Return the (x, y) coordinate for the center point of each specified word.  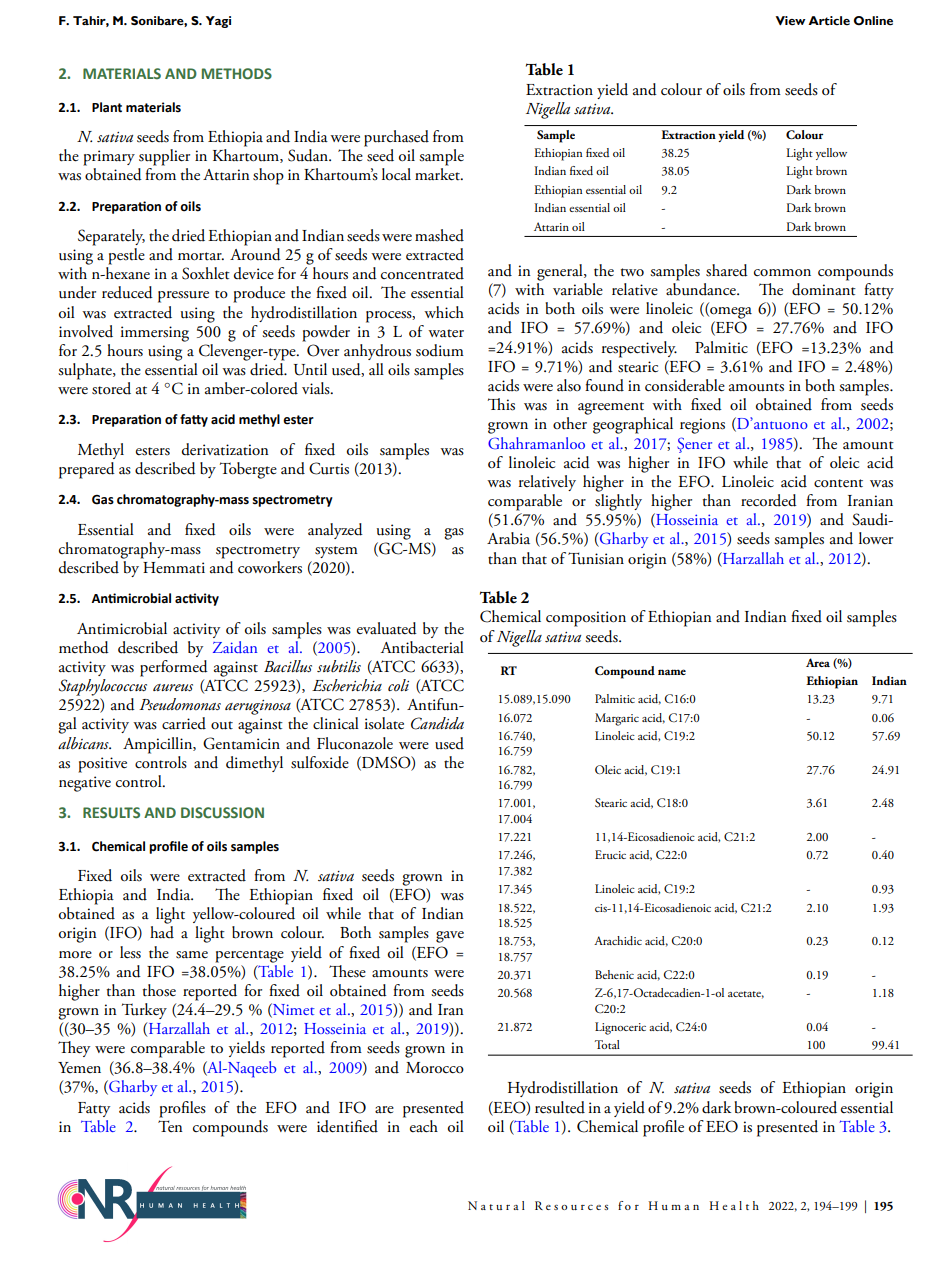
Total (607, 1044)
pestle (126, 256)
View (790, 21)
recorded (769, 500)
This (501, 404)
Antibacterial (422, 647)
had (162, 932)
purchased (396, 138)
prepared (87, 470)
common (782, 273)
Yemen (79, 1067)
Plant (107, 107)
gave (450, 937)
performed (174, 668)
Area (818, 662)
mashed (439, 235)
